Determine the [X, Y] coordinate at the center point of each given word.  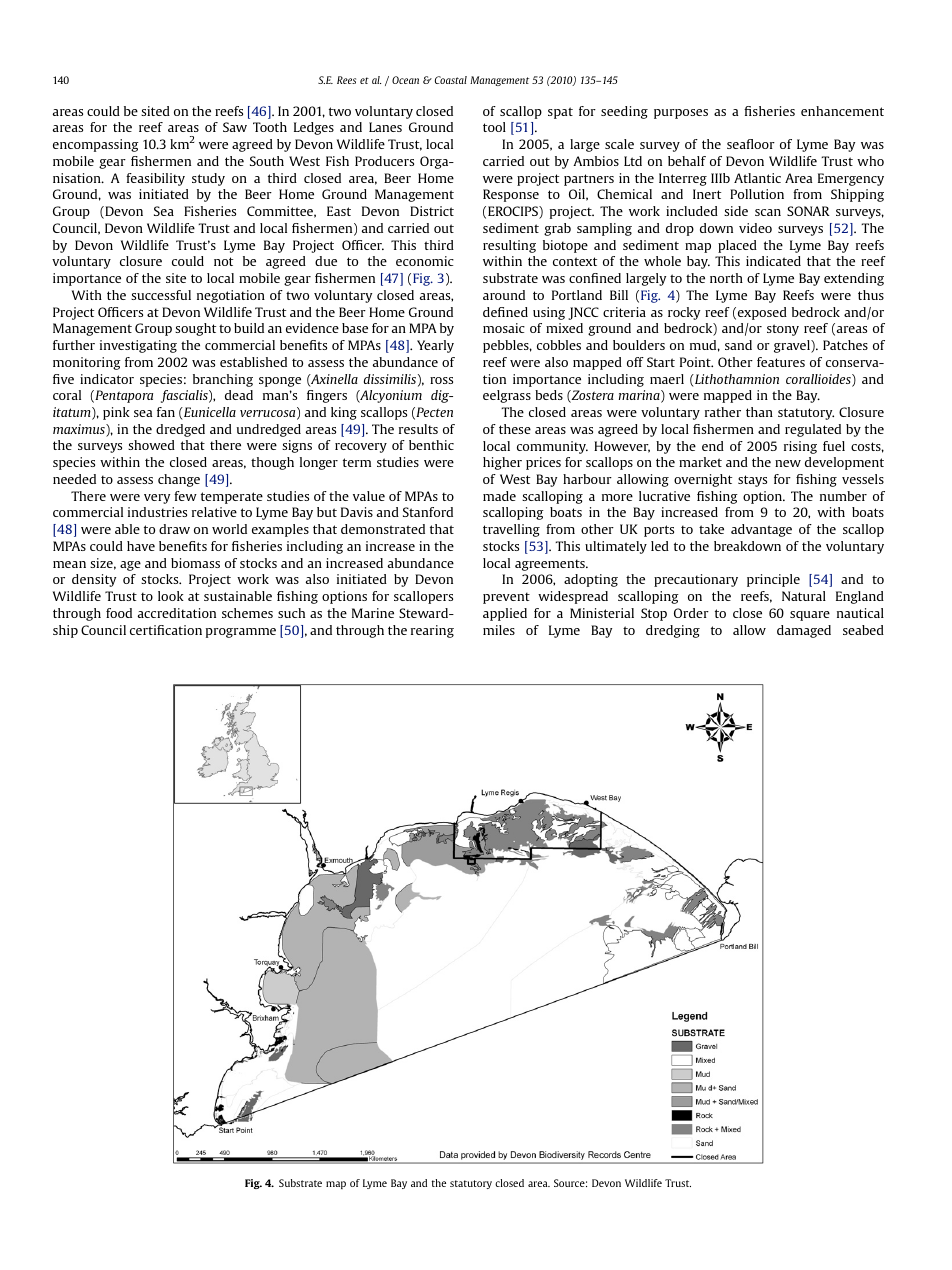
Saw [235, 127]
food [119, 613]
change [179, 480]
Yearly [435, 346]
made [499, 496]
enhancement [842, 111]
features [781, 362]
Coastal [451, 80]
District [432, 211]
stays [752, 481]
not [223, 261]
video [755, 228]
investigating [138, 346]
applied [505, 614]
